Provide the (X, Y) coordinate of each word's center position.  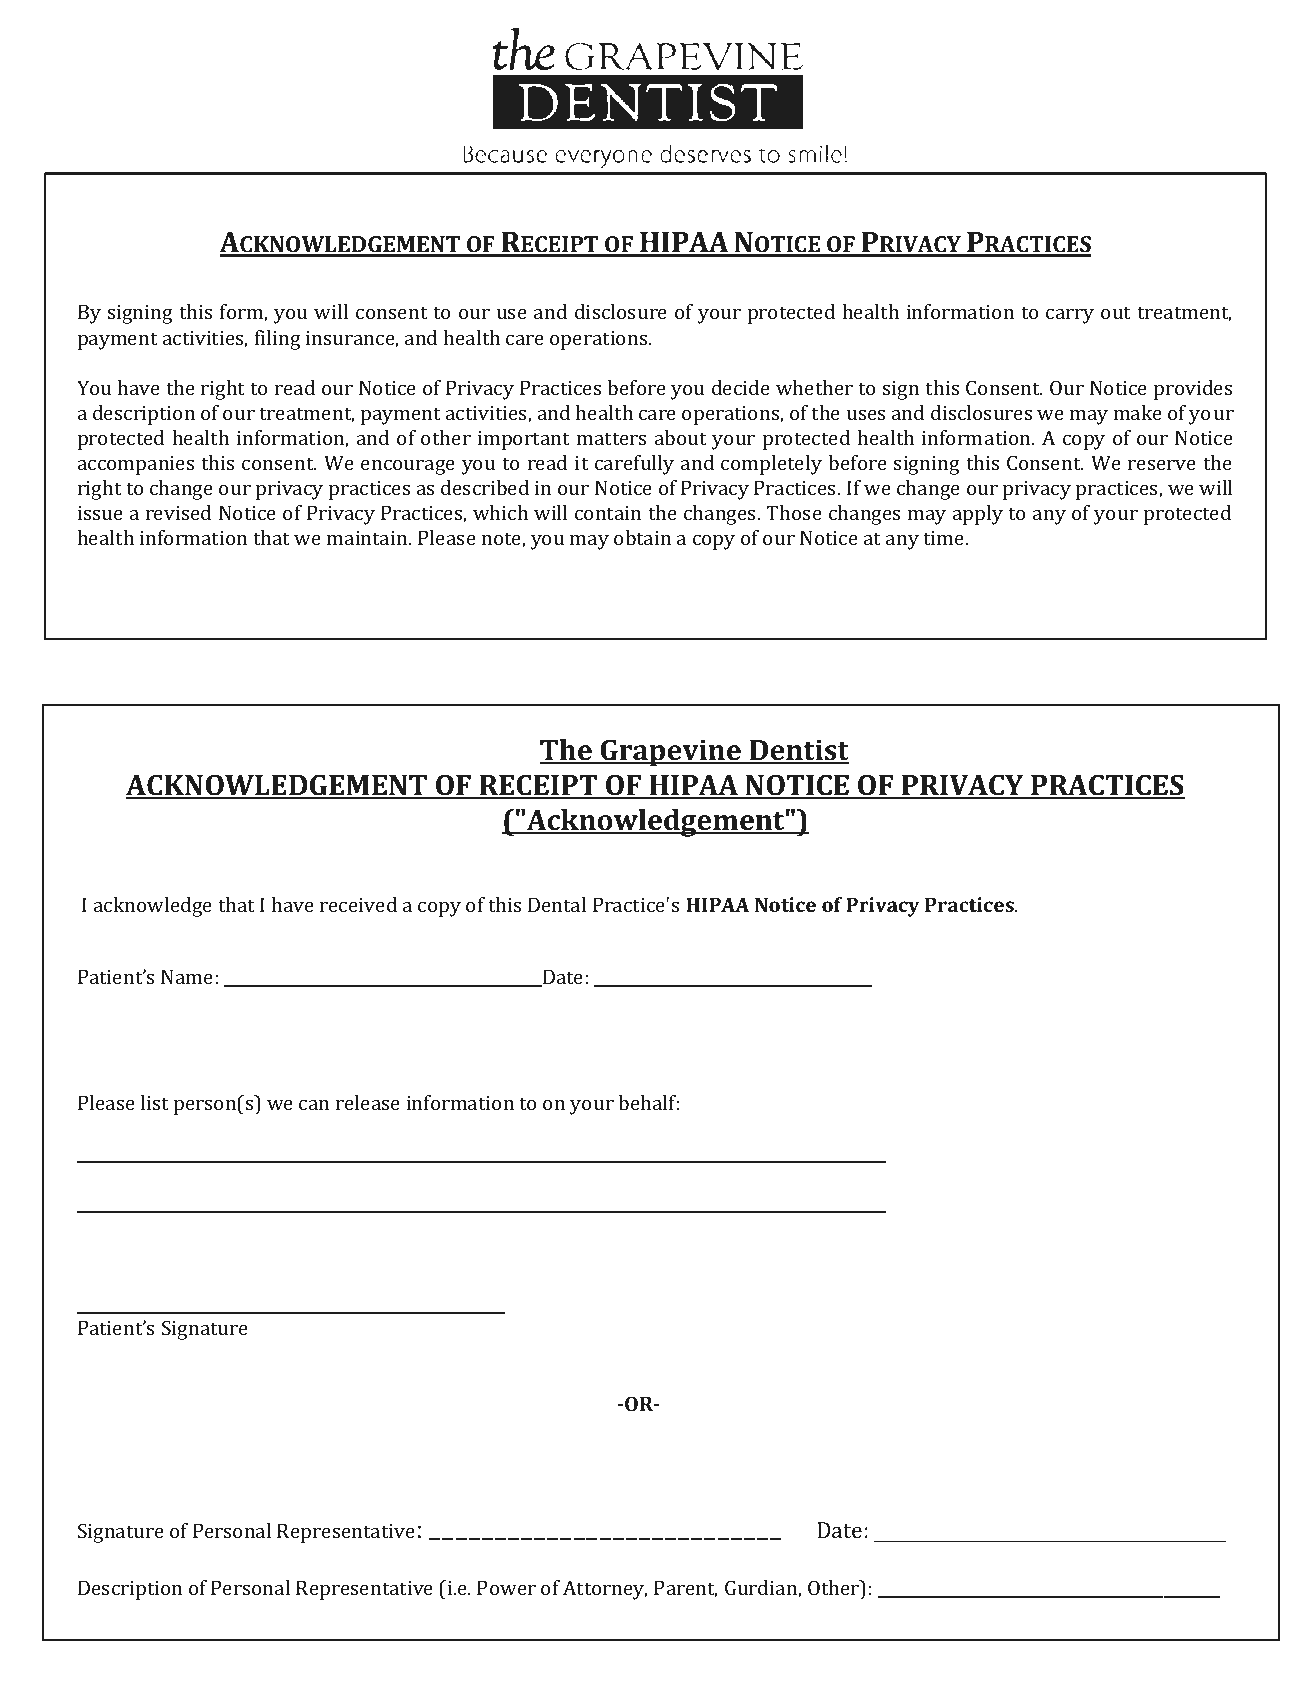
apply (978, 515)
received (358, 904)
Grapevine (670, 753)
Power (506, 1587)
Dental (557, 904)
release (368, 1102)
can (314, 1105)
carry (1070, 316)
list (154, 1102)
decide (741, 387)
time (945, 538)
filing (278, 340)
